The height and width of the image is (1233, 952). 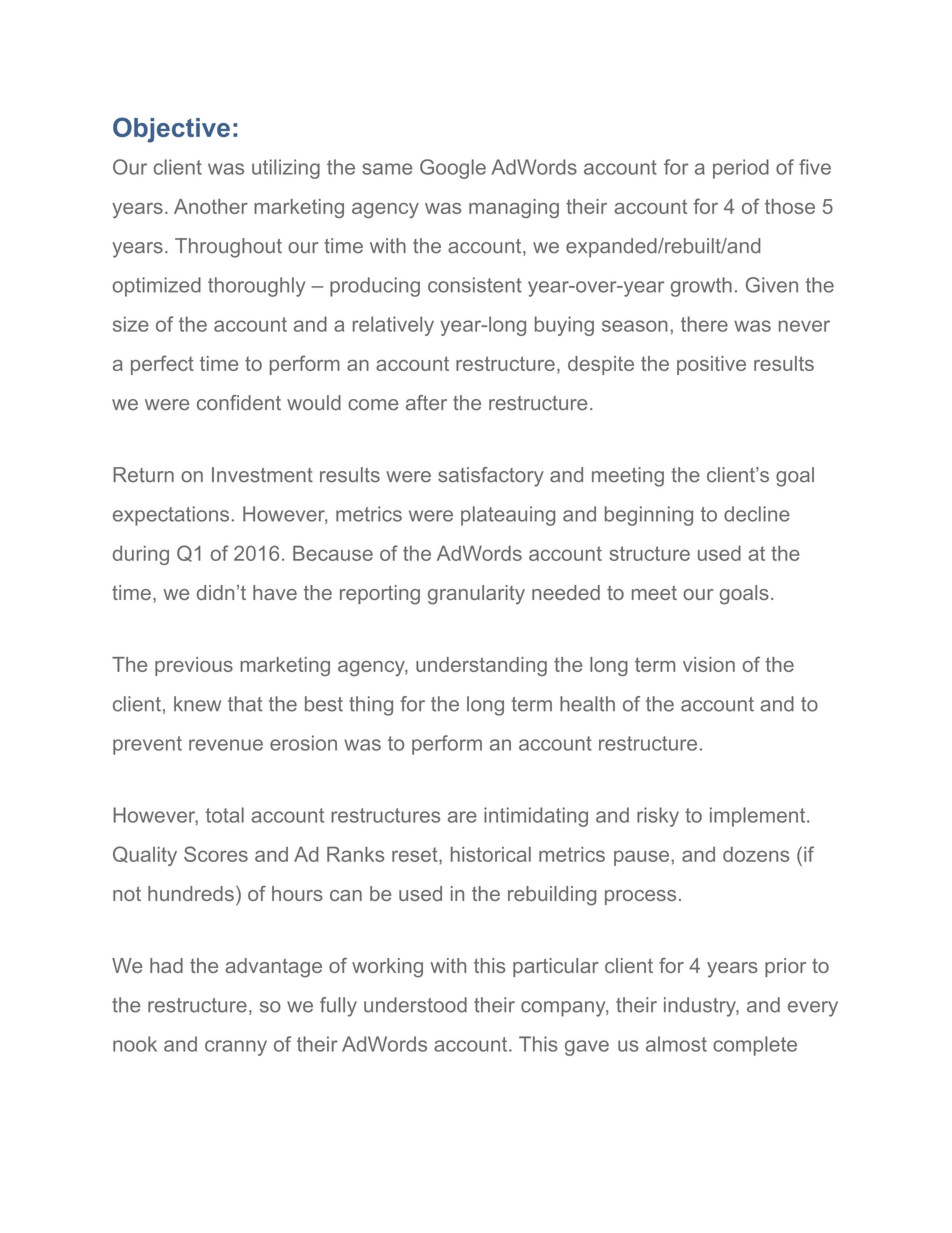 What do you see at coordinates (226, 745) in the image?
I see `revenue` at bounding box center [226, 745].
